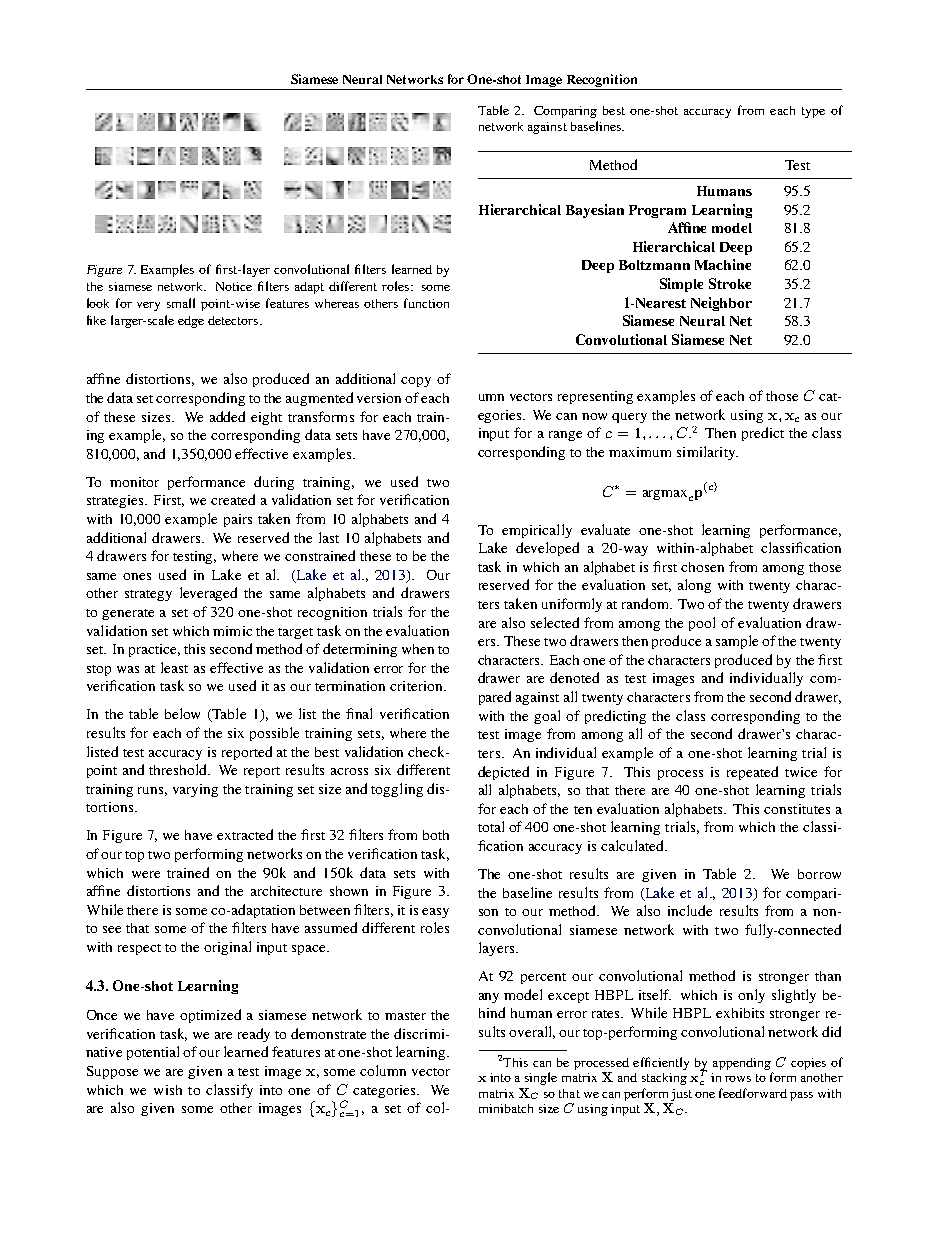  Describe the element at coordinates (168, 1090) in the screenshot. I see `wish` at that location.
